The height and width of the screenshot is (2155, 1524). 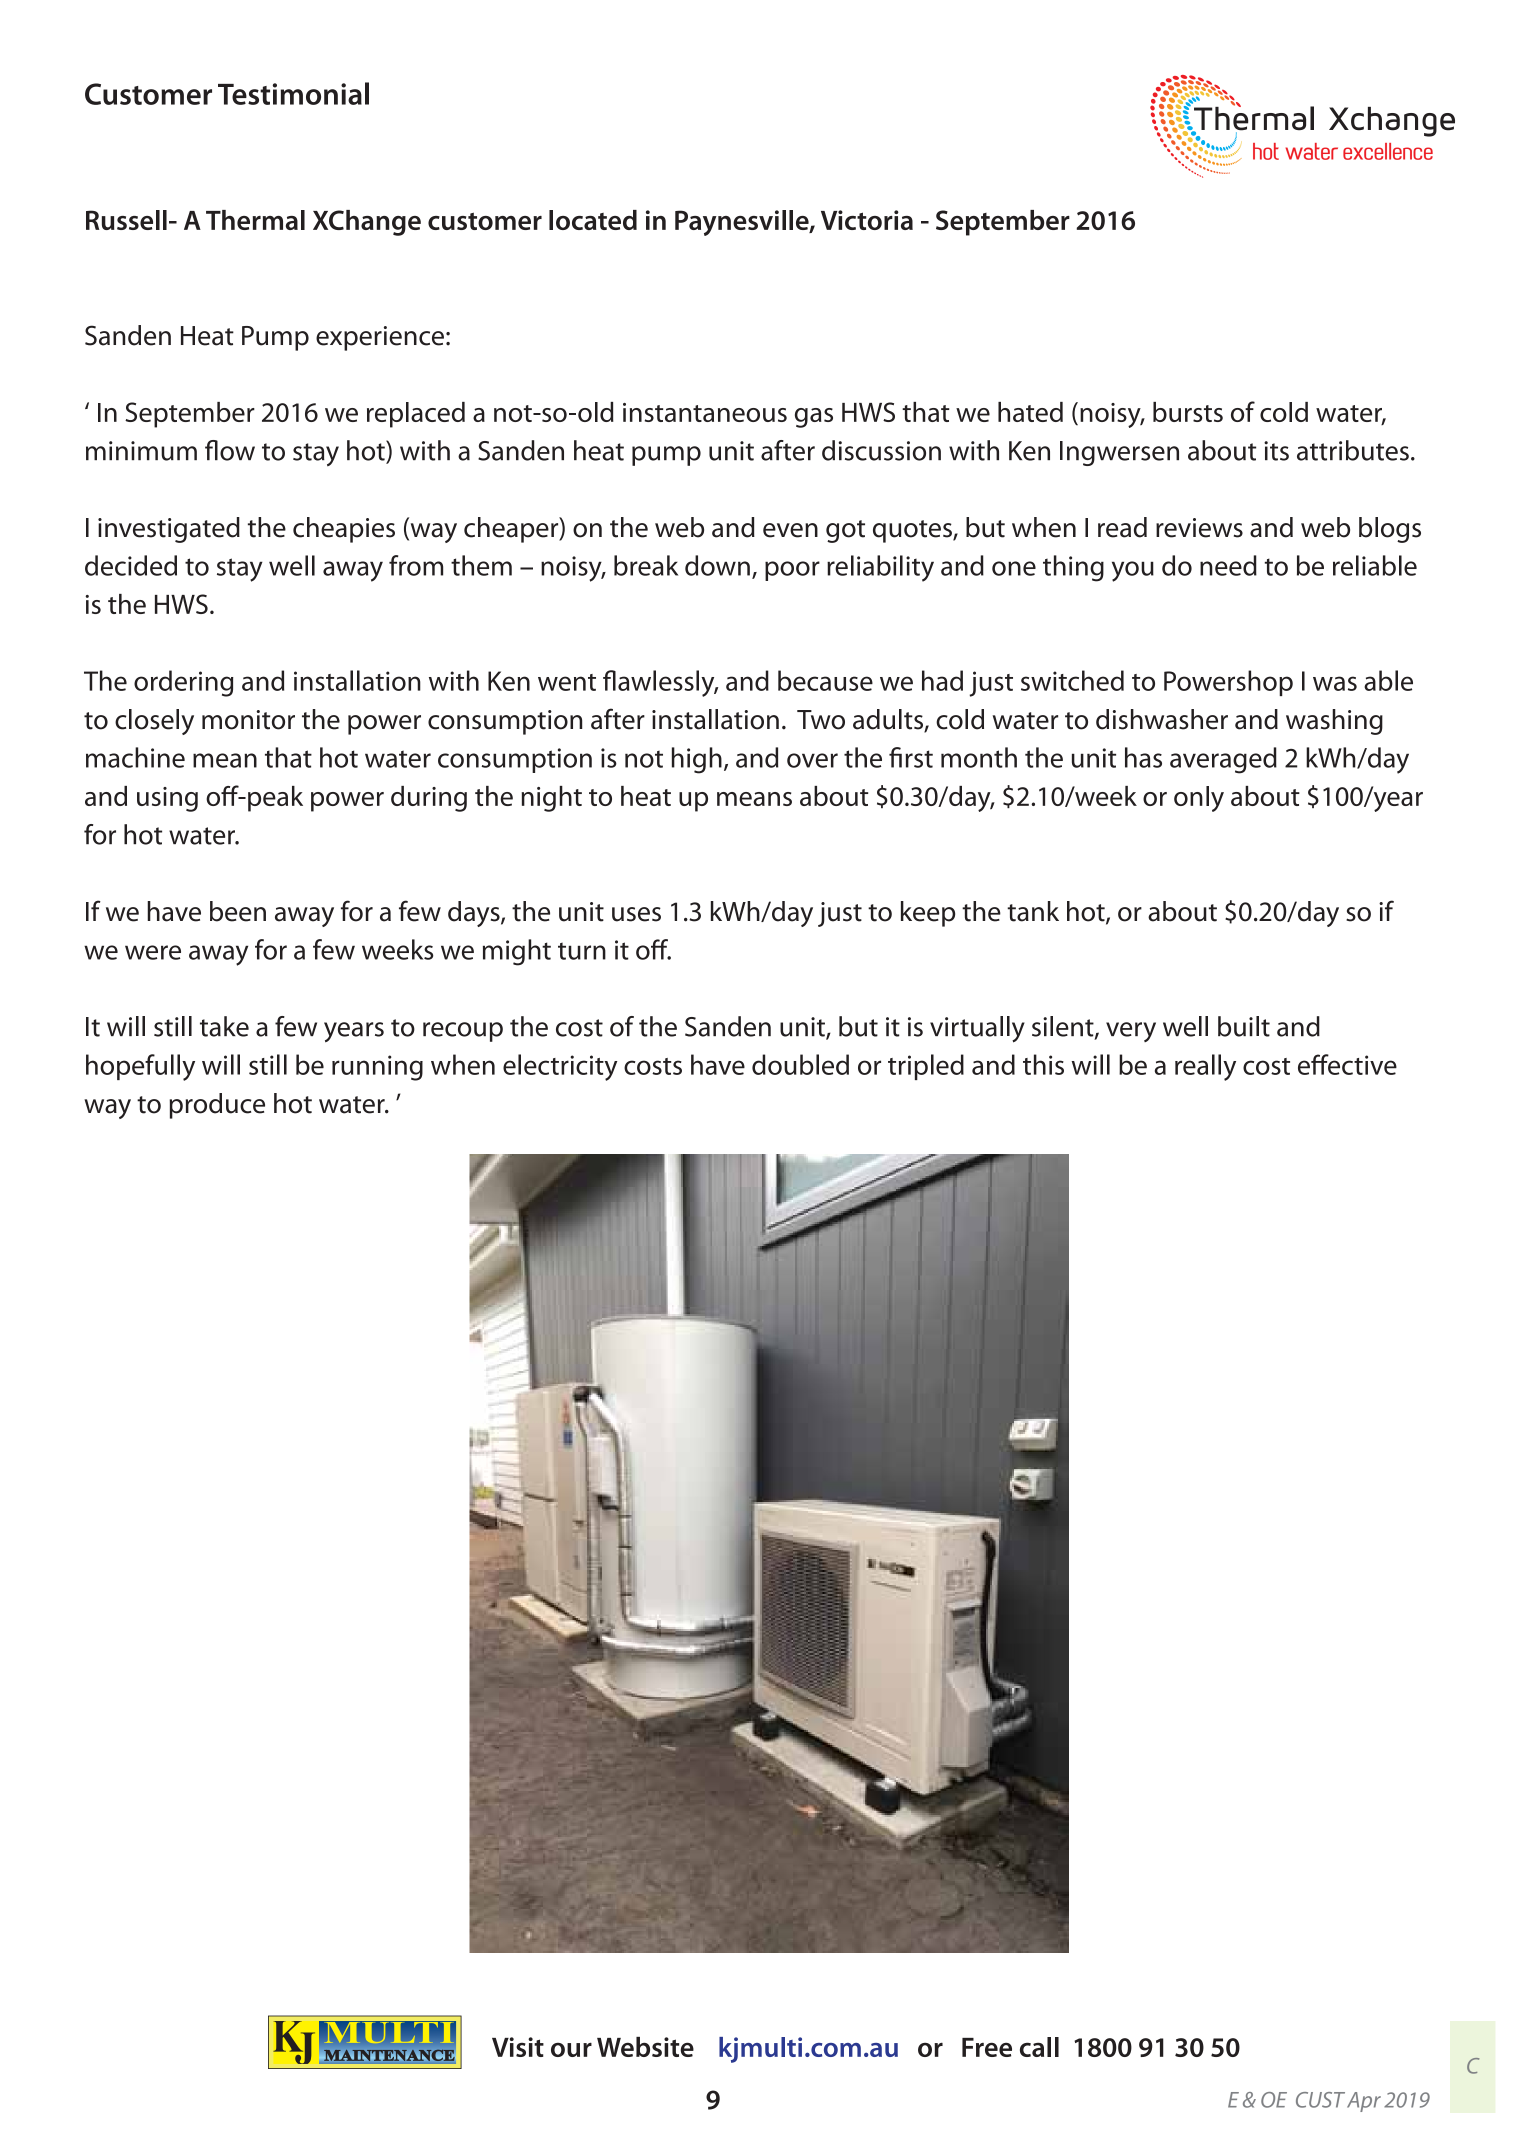 What do you see at coordinates (1388, 151) in the screenshot?
I see `excellence` at bounding box center [1388, 151].
